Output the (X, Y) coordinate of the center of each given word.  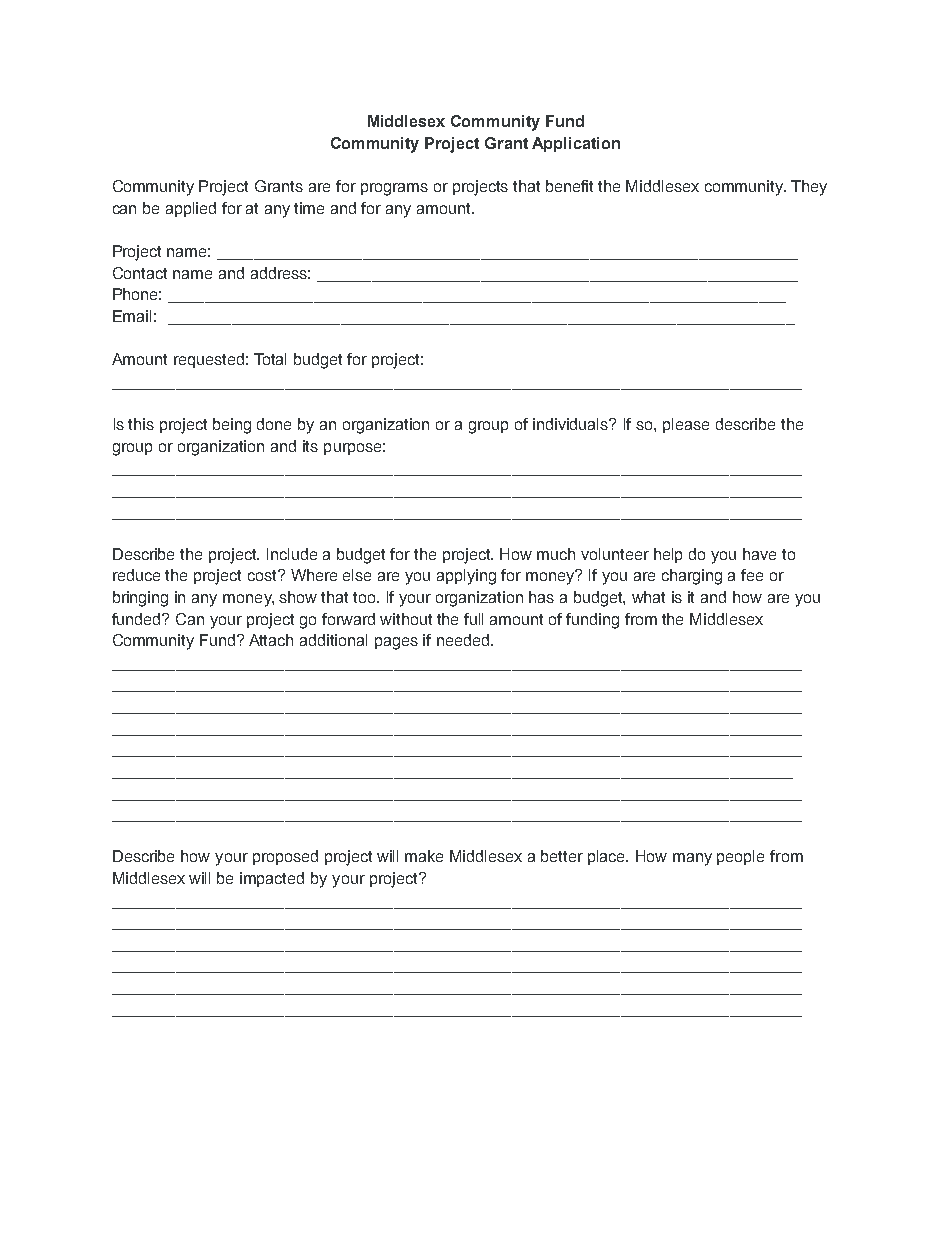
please (686, 425)
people (740, 857)
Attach (271, 640)
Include (292, 554)
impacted (272, 879)
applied (191, 209)
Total (270, 359)
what (648, 597)
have (759, 554)
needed (464, 640)
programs (394, 189)
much (556, 554)
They (809, 188)
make (424, 856)
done (274, 424)
